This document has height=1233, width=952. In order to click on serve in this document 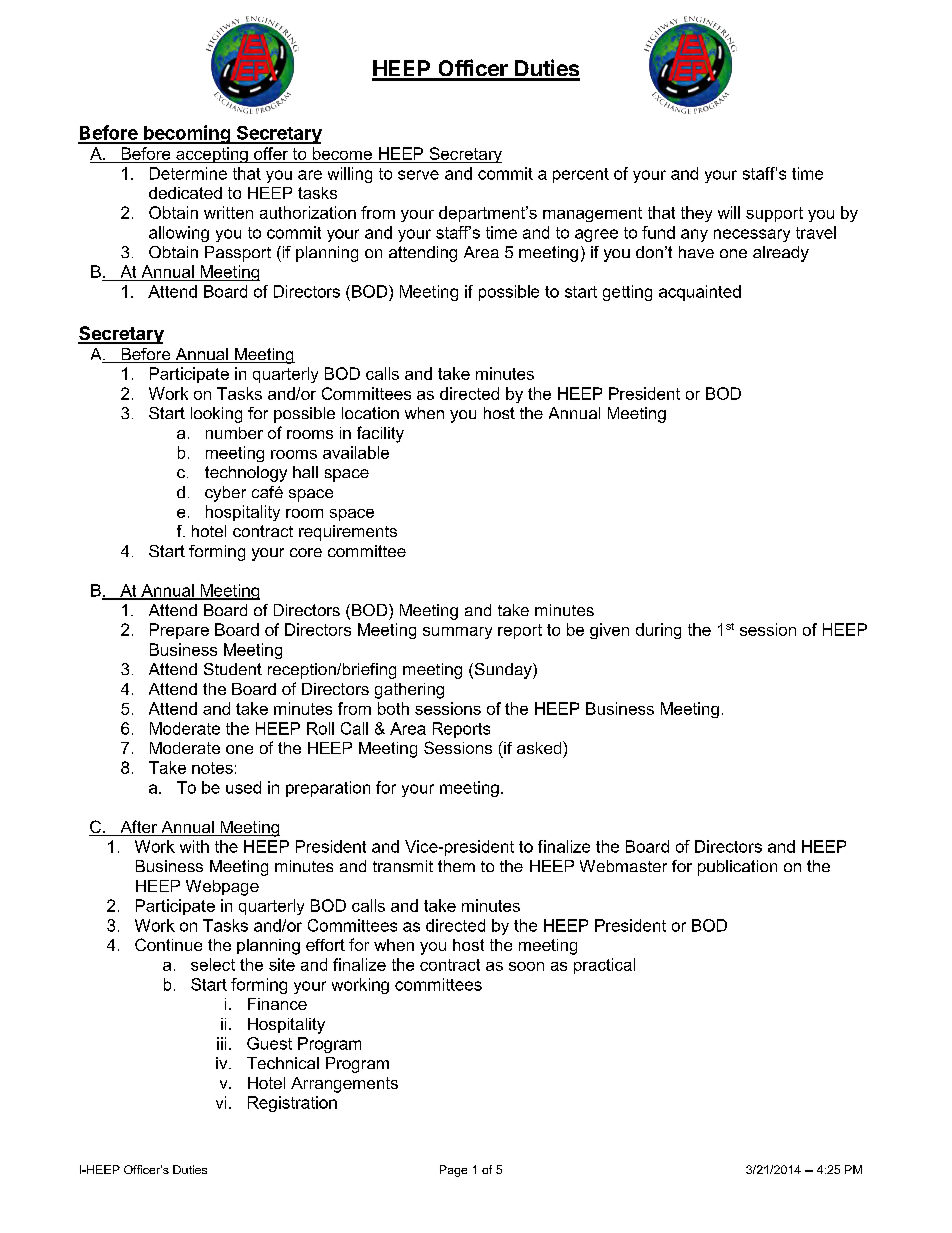, I will do `click(418, 175)`.
